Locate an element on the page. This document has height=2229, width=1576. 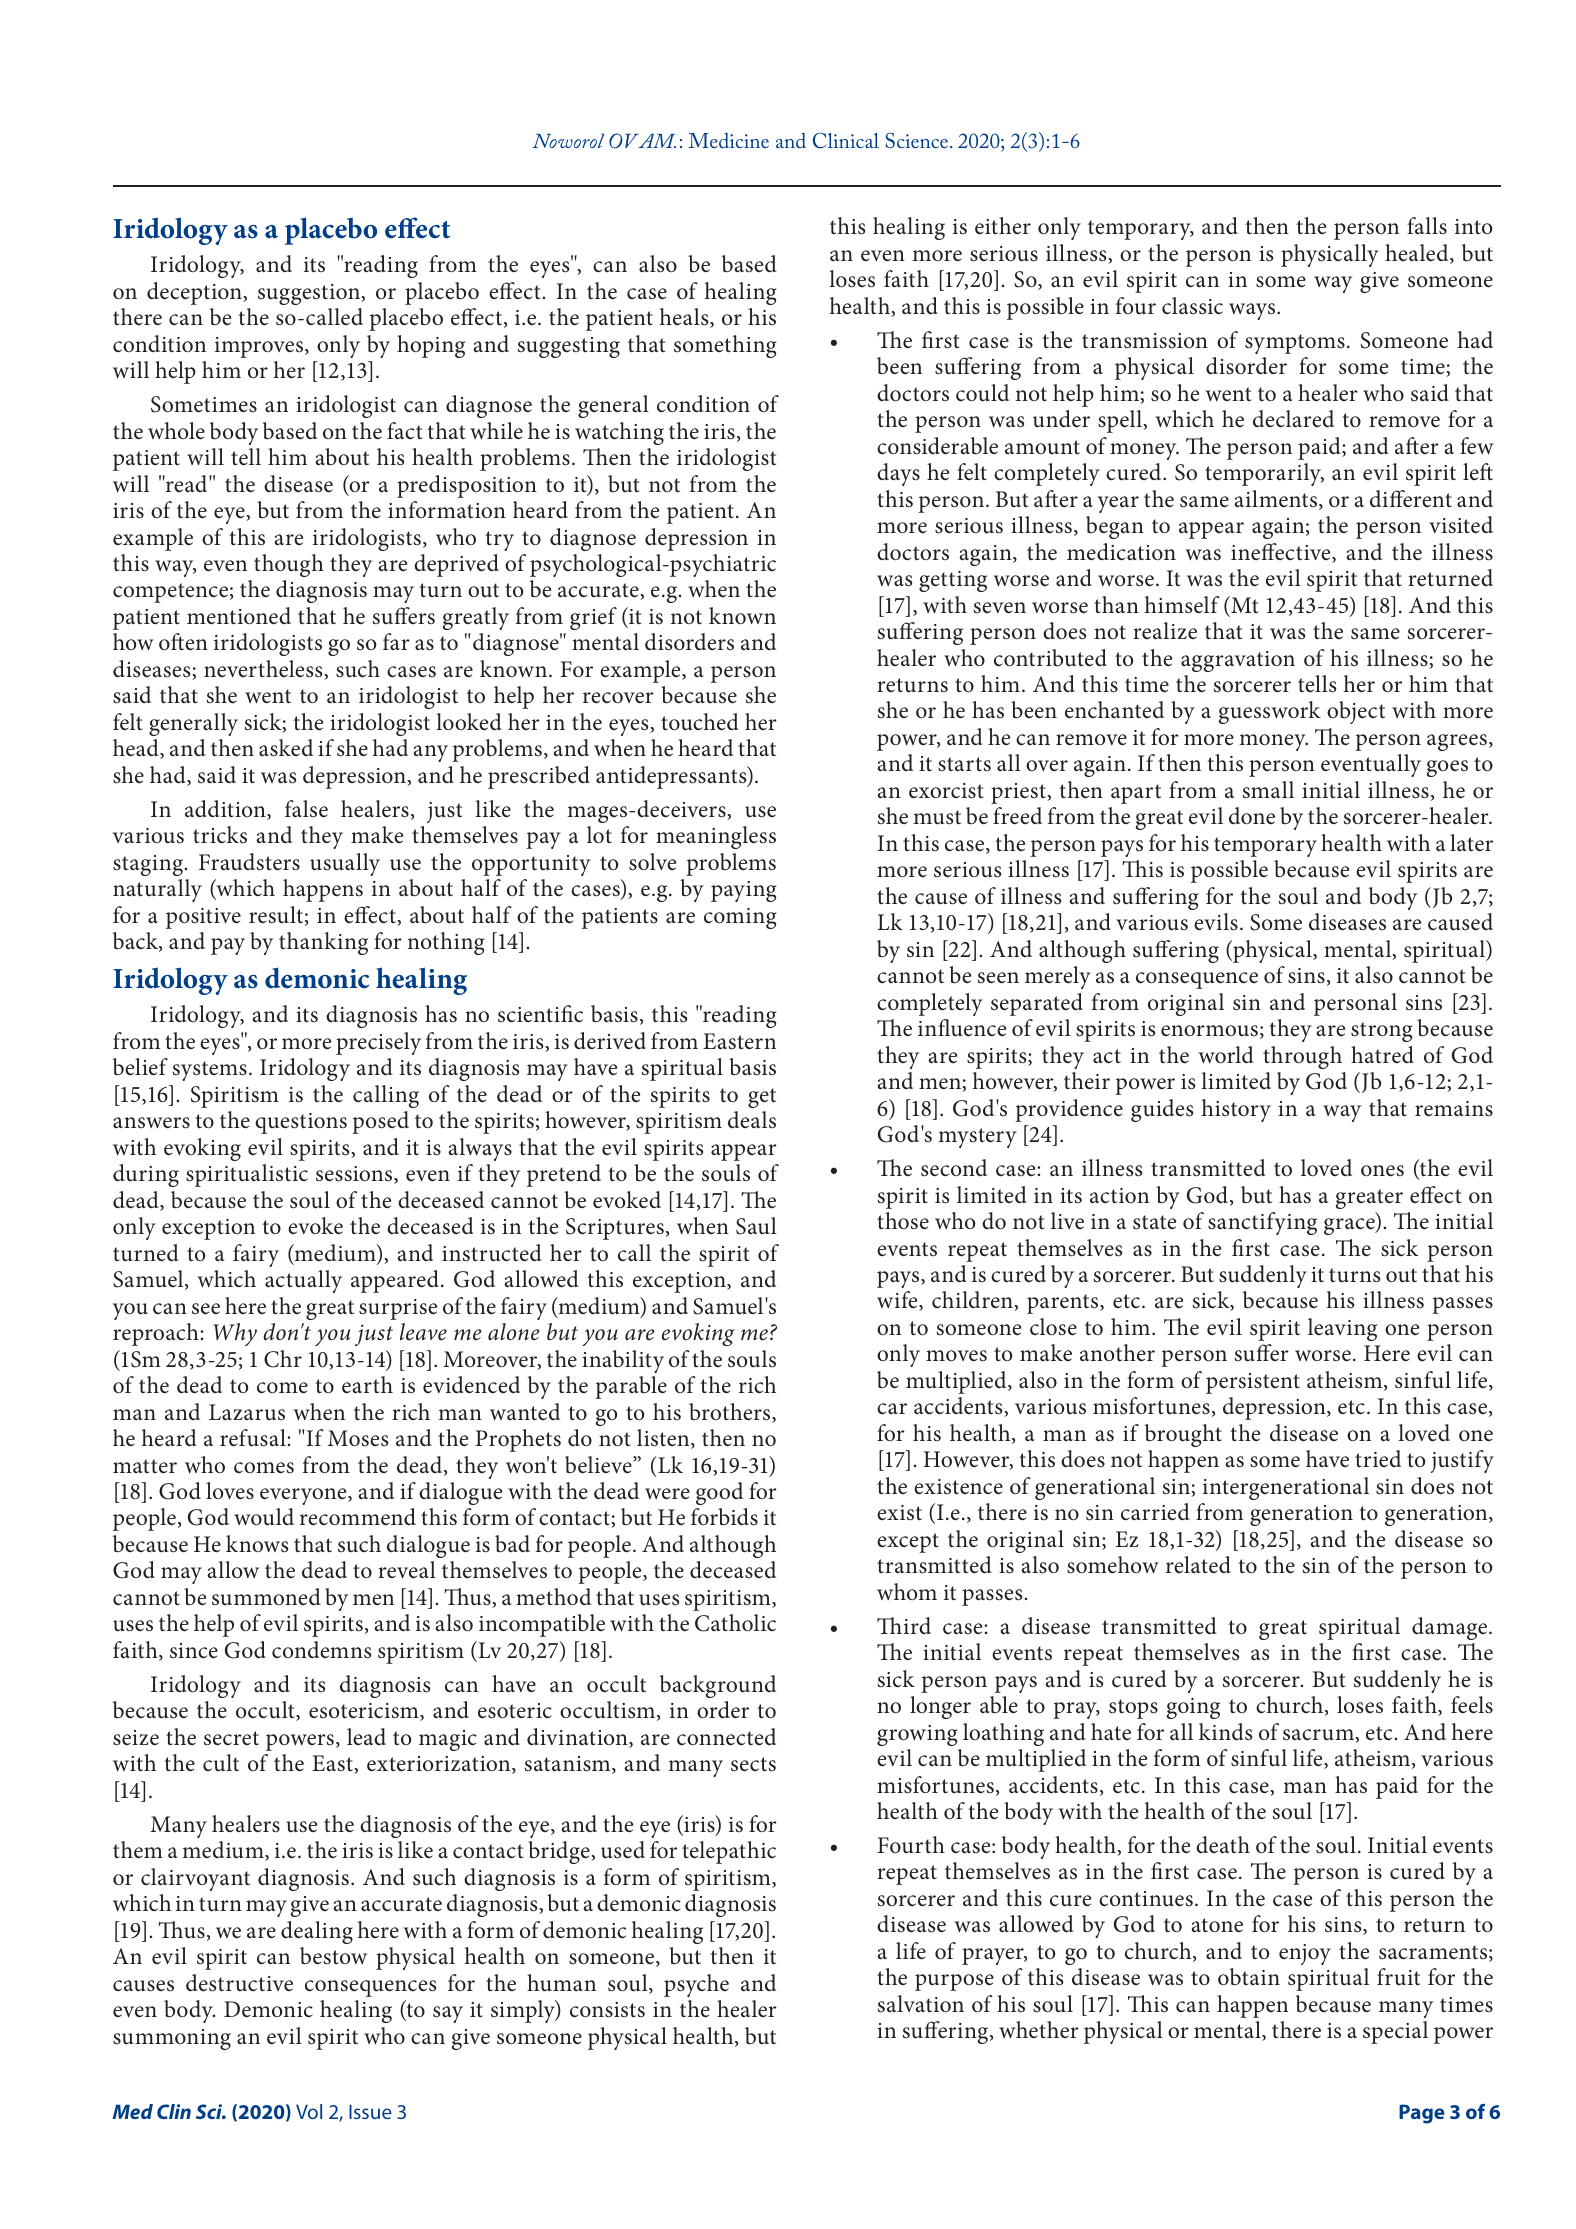
suggestion is located at coordinates (310, 294).
